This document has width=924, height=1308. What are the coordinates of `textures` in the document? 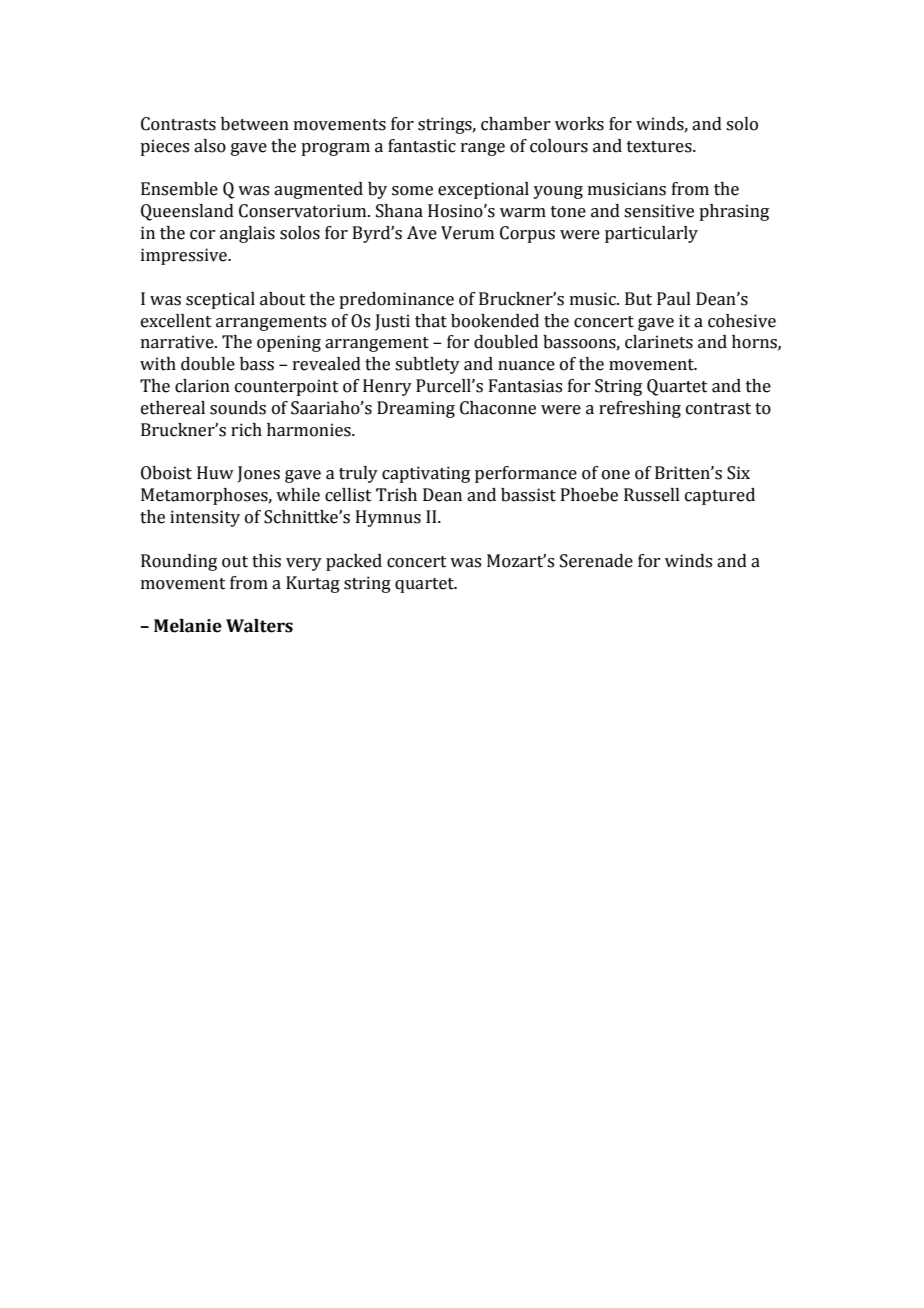 It's located at (660, 147).
